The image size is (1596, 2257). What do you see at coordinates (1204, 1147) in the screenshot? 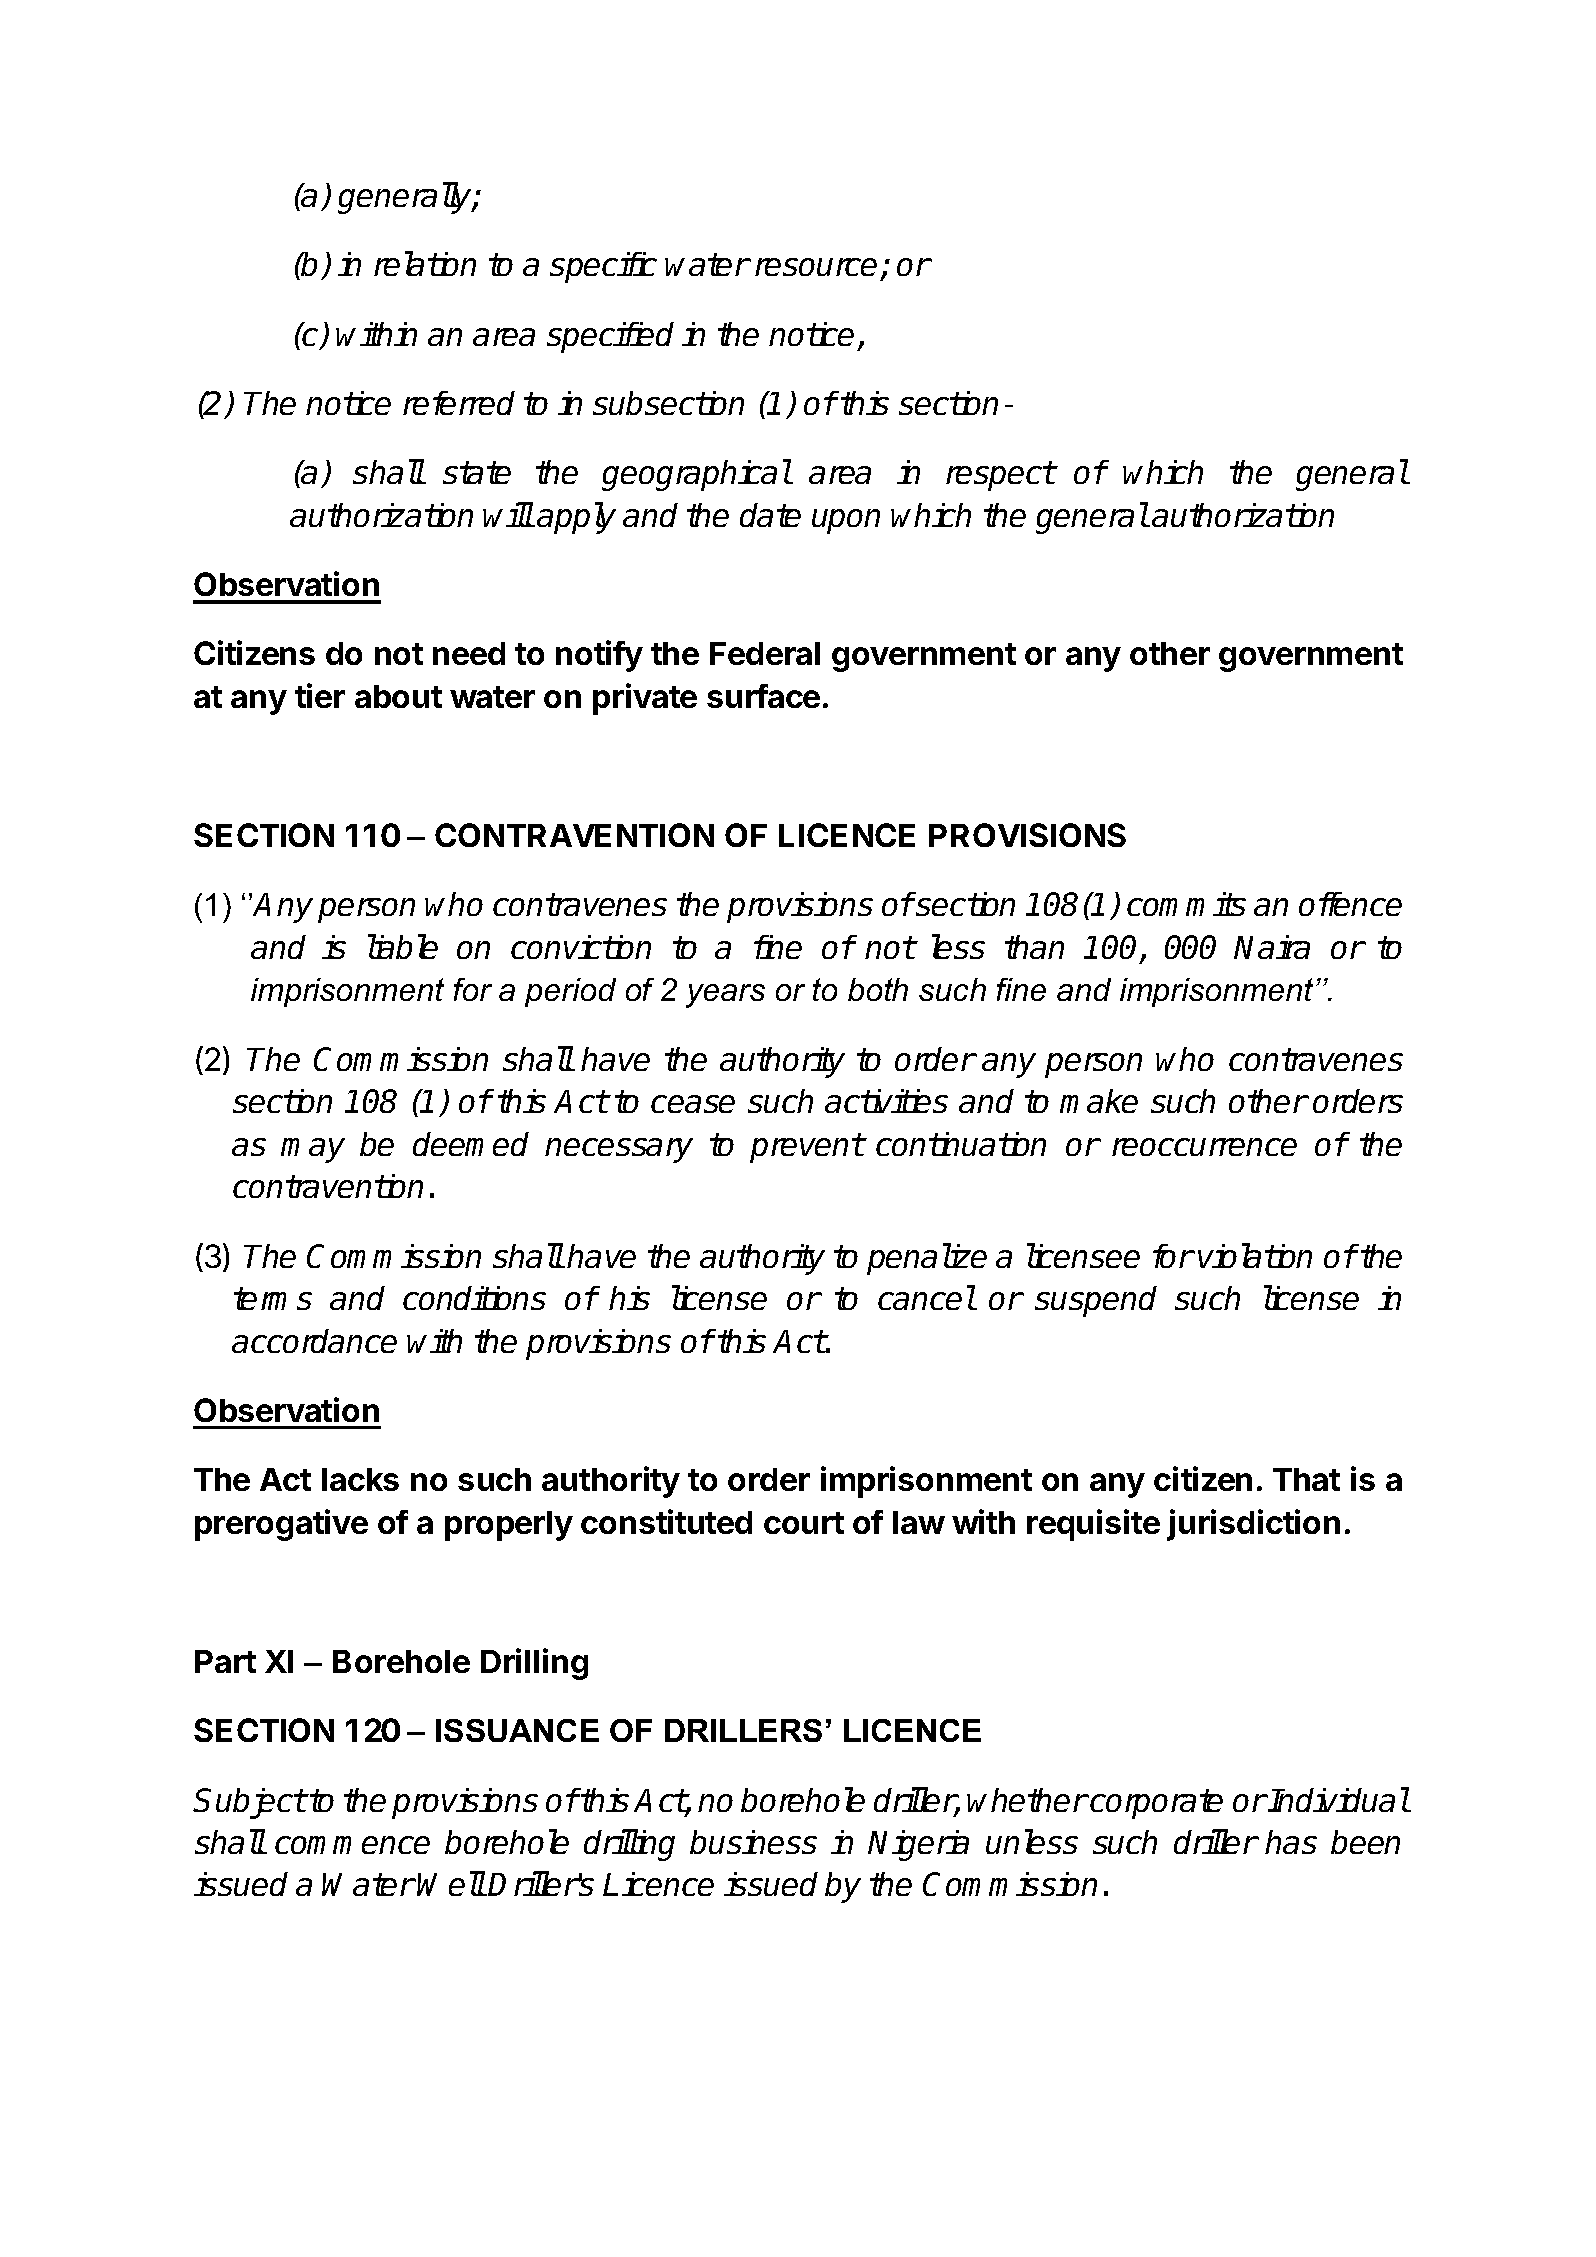
I see `reoccurrence` at bounding box center [1204, 1147].
